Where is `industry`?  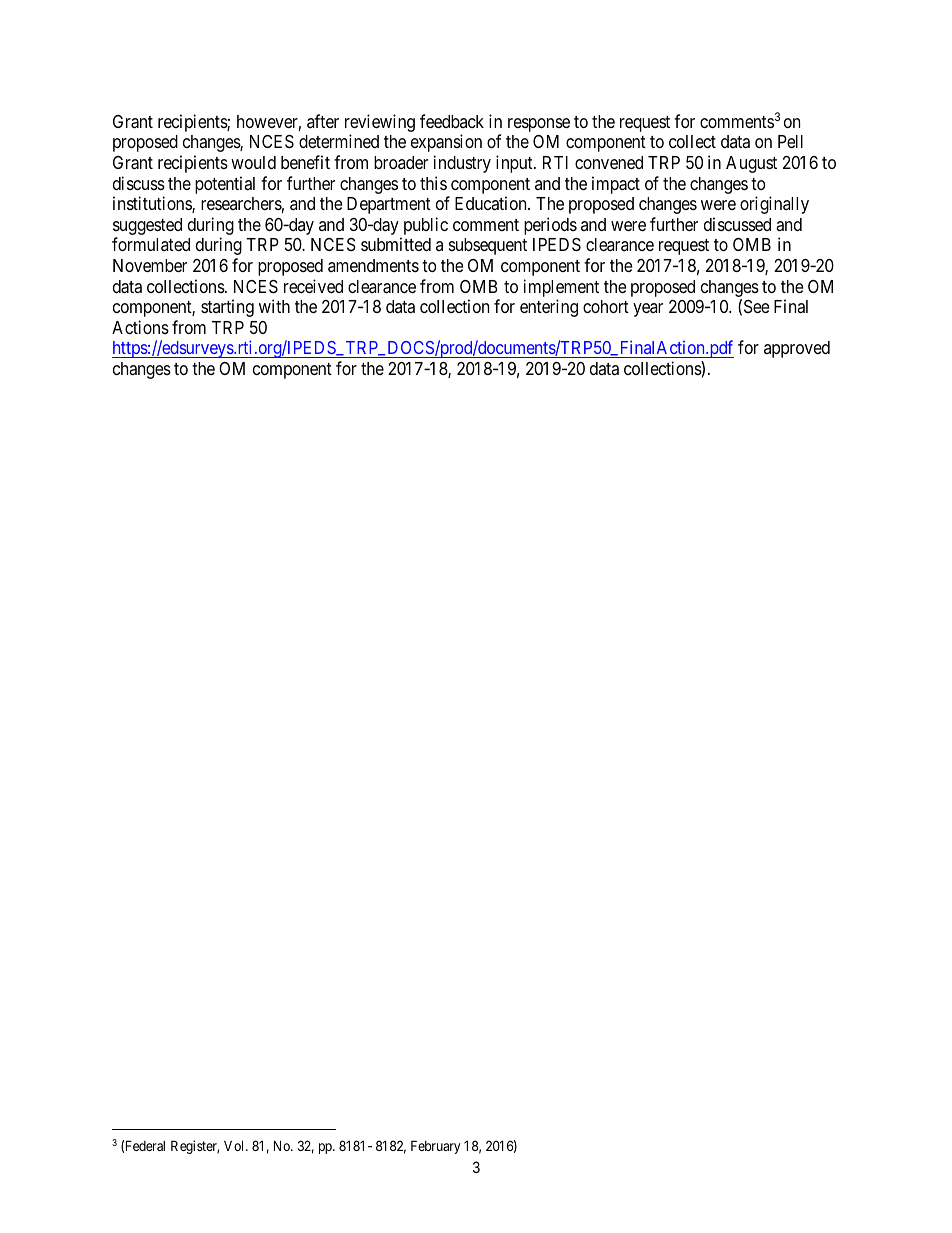 industry is located at coordinates (462, 164).
